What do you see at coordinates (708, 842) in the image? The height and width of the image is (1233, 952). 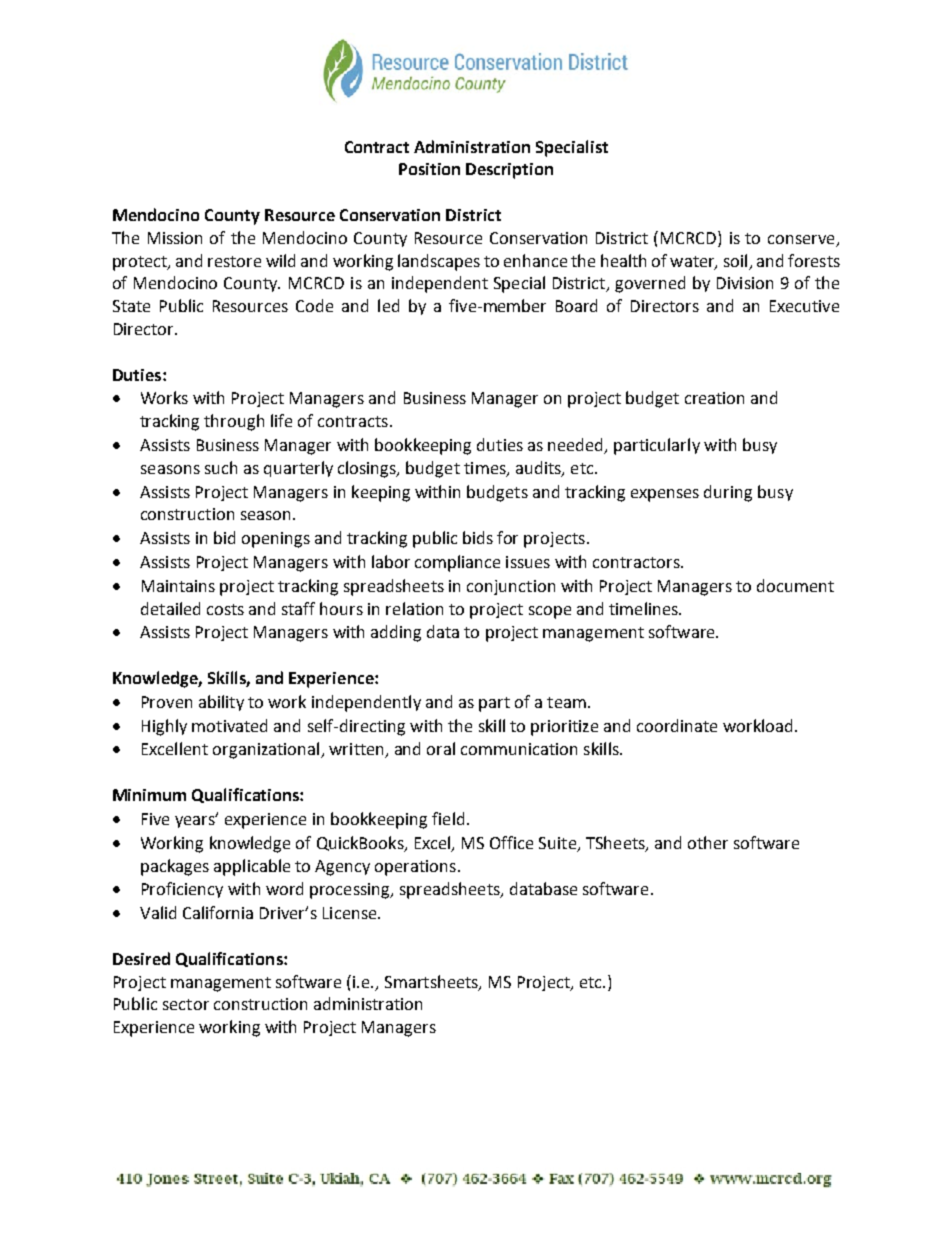 I see `other` at bounding box center [708, 842].
